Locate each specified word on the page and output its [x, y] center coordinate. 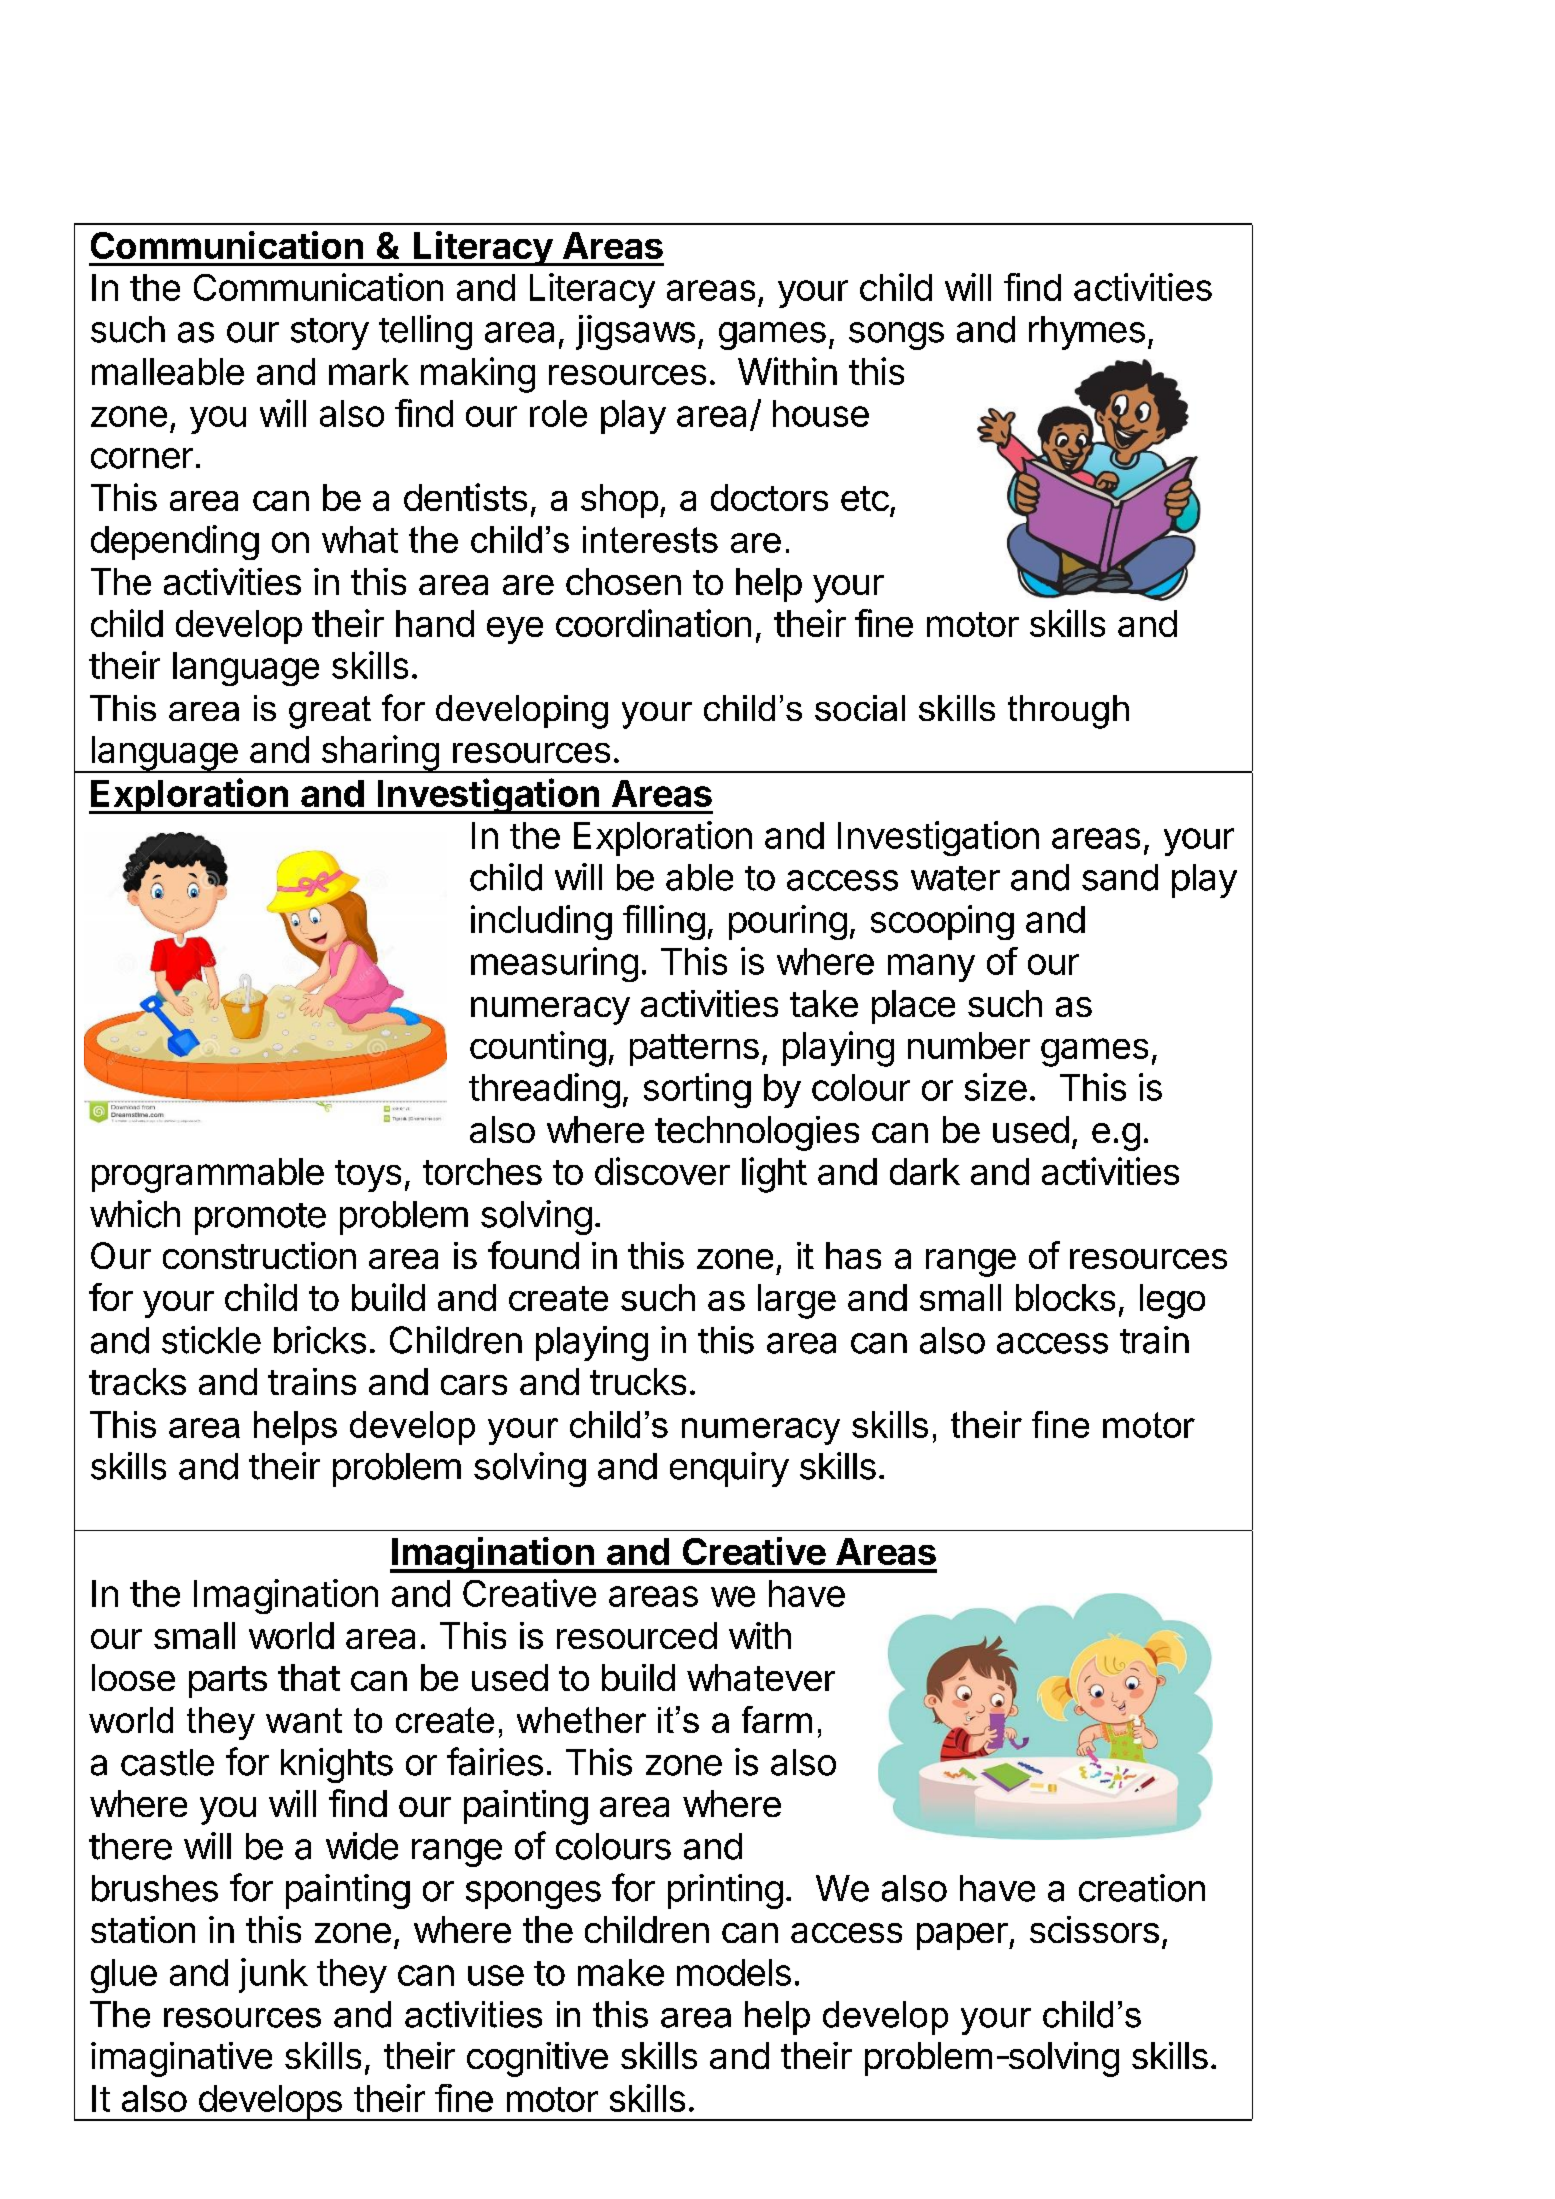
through [1068, 712]
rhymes [1087, 333]
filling [664, 922]
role [558, 413]
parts [228, 1682]
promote [260, 1219]
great [330, 712]
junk [273, 1975]
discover [662, 1171]
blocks [1065, 1297]
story [330, 334]
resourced [637, 1635]
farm [777, 1719]
